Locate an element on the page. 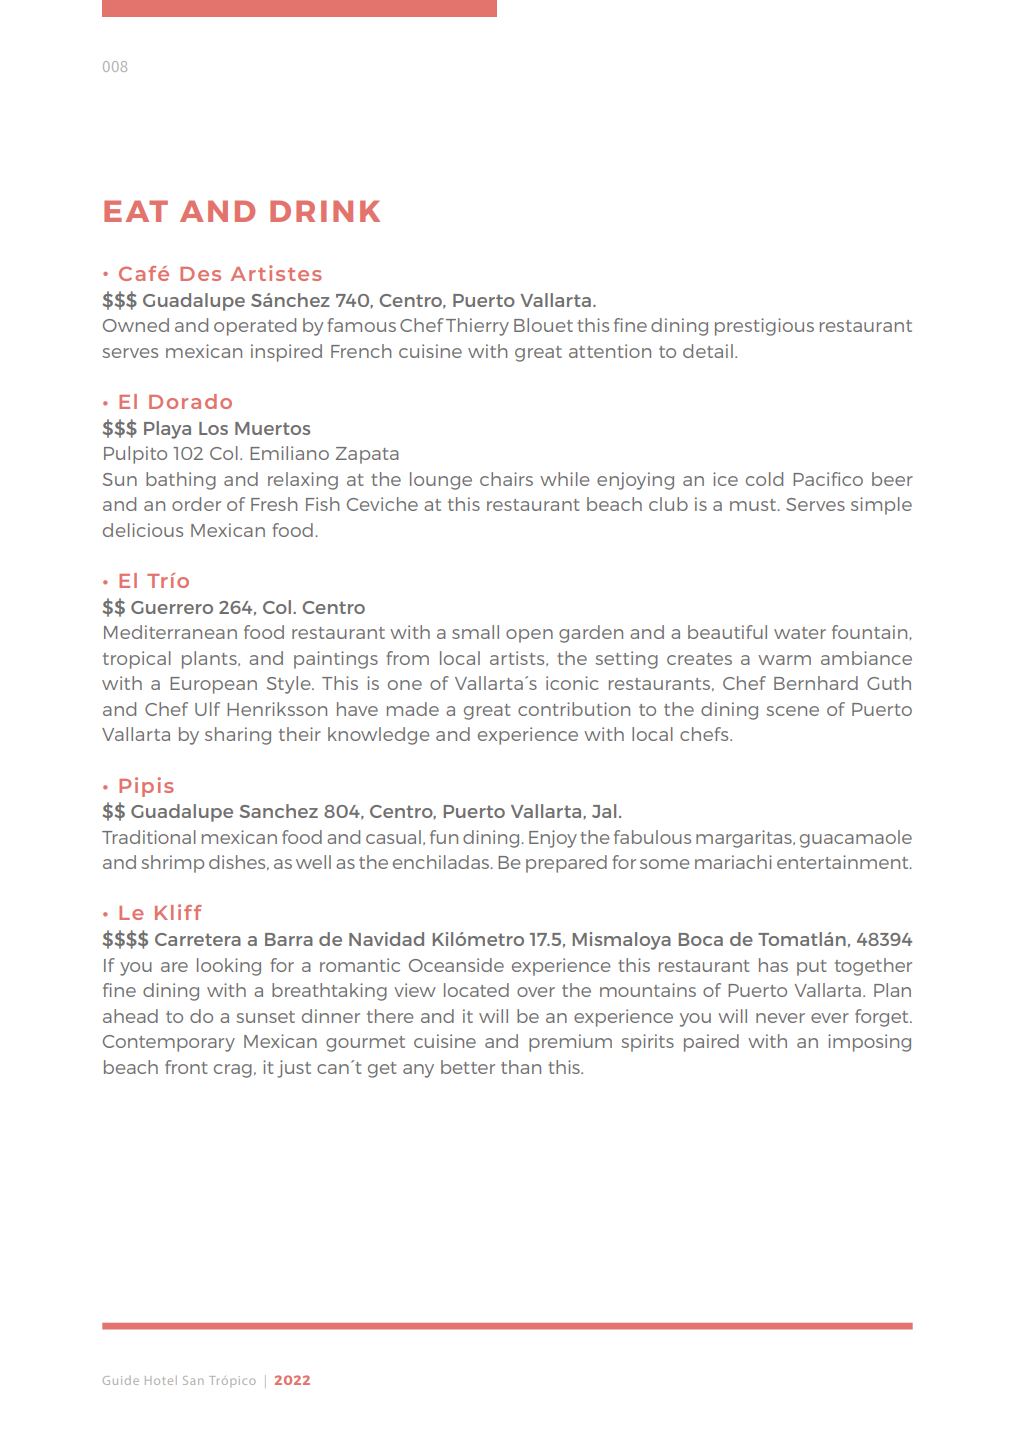 Image resolution: width=1015 pixels, height=1435 pixels. fun is located at coordinates (444, 837).
